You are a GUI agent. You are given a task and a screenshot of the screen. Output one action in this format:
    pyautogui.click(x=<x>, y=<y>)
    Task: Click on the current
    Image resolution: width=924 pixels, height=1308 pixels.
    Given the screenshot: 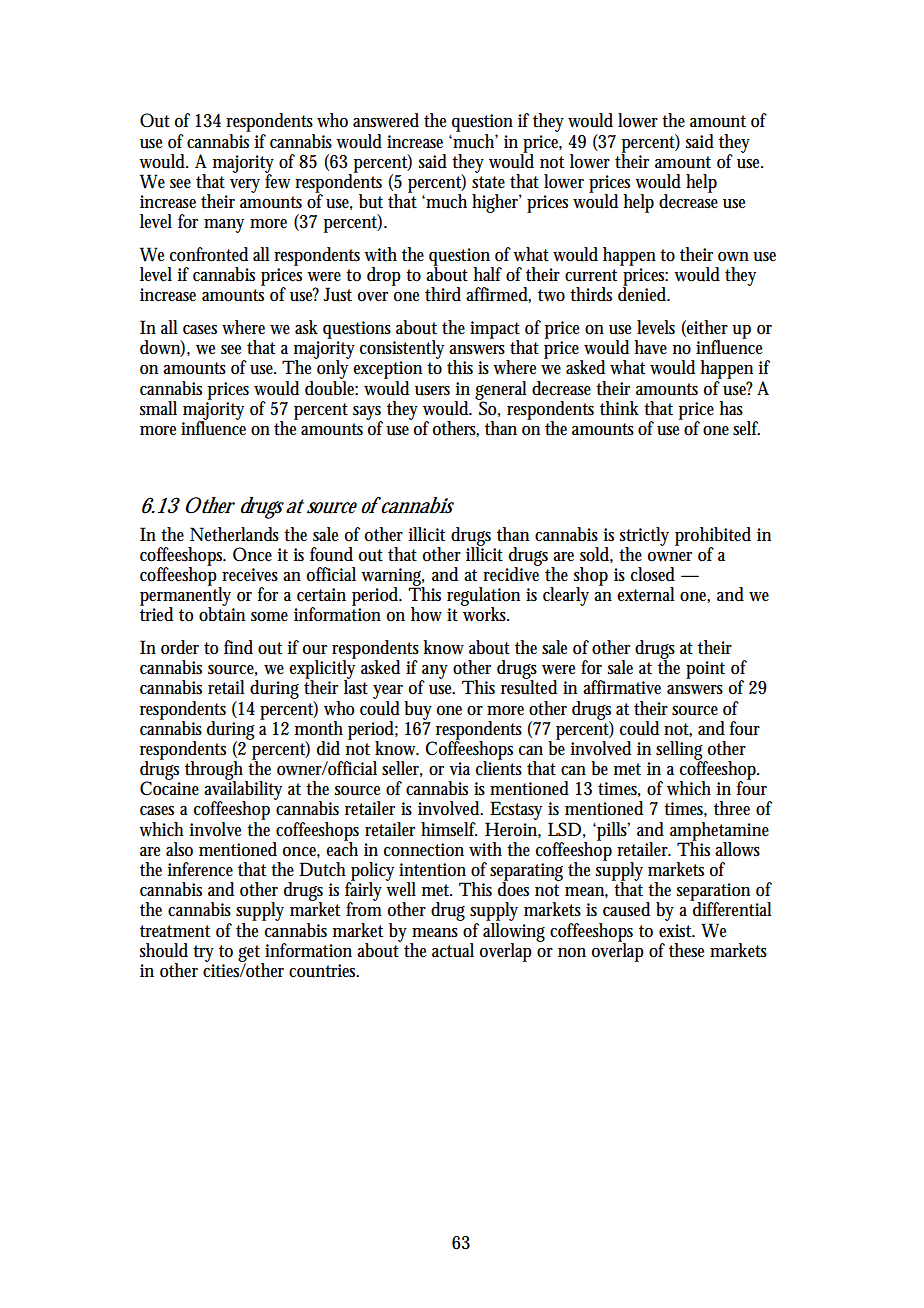 What is the action you would take?
    pyautogui.click(x=591, y=275)
